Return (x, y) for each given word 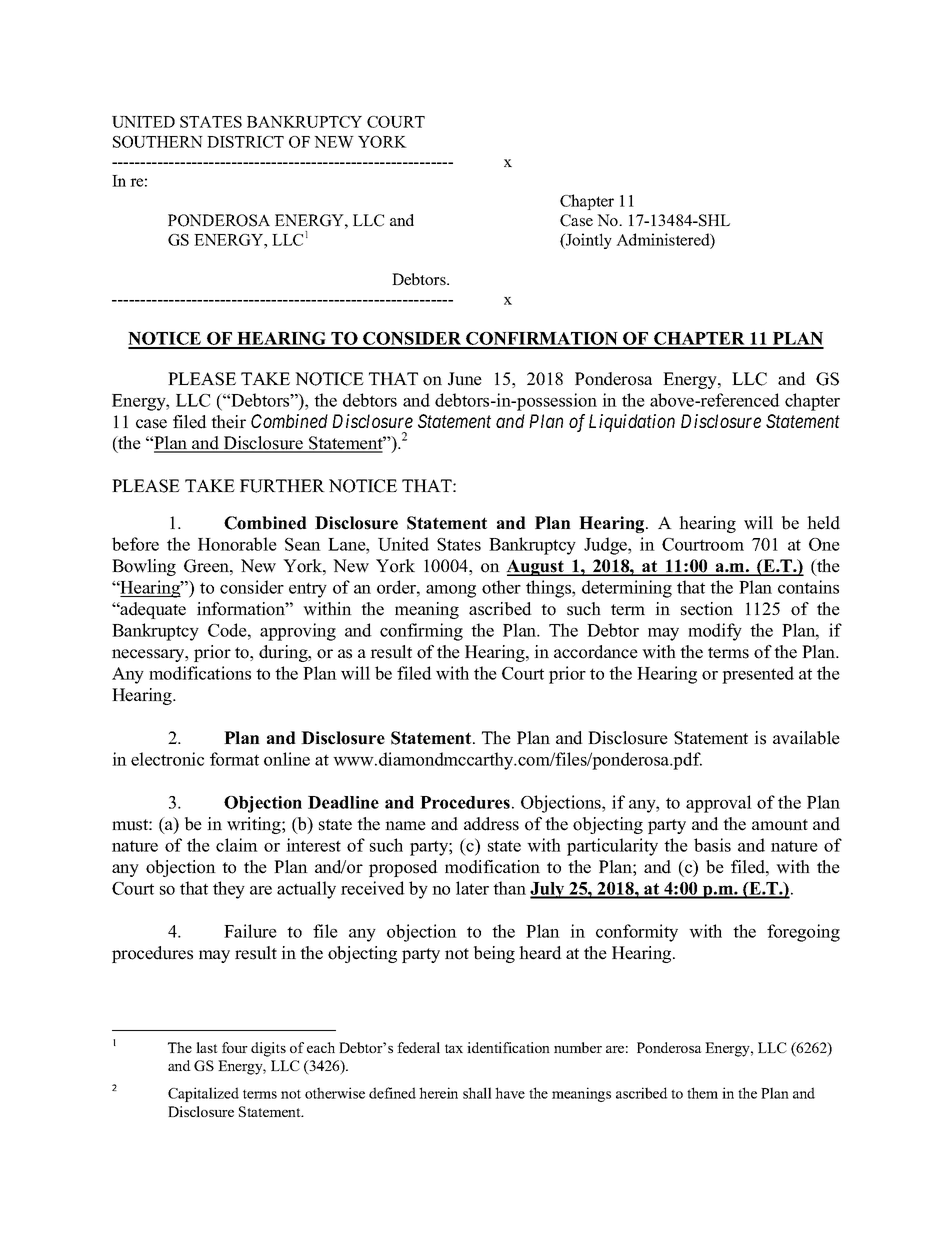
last (207, 1047)
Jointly (588, 241)
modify (715, 632)
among (451, 591)
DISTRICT (245, 142)
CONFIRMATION (542, 340)
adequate (152, 610)
